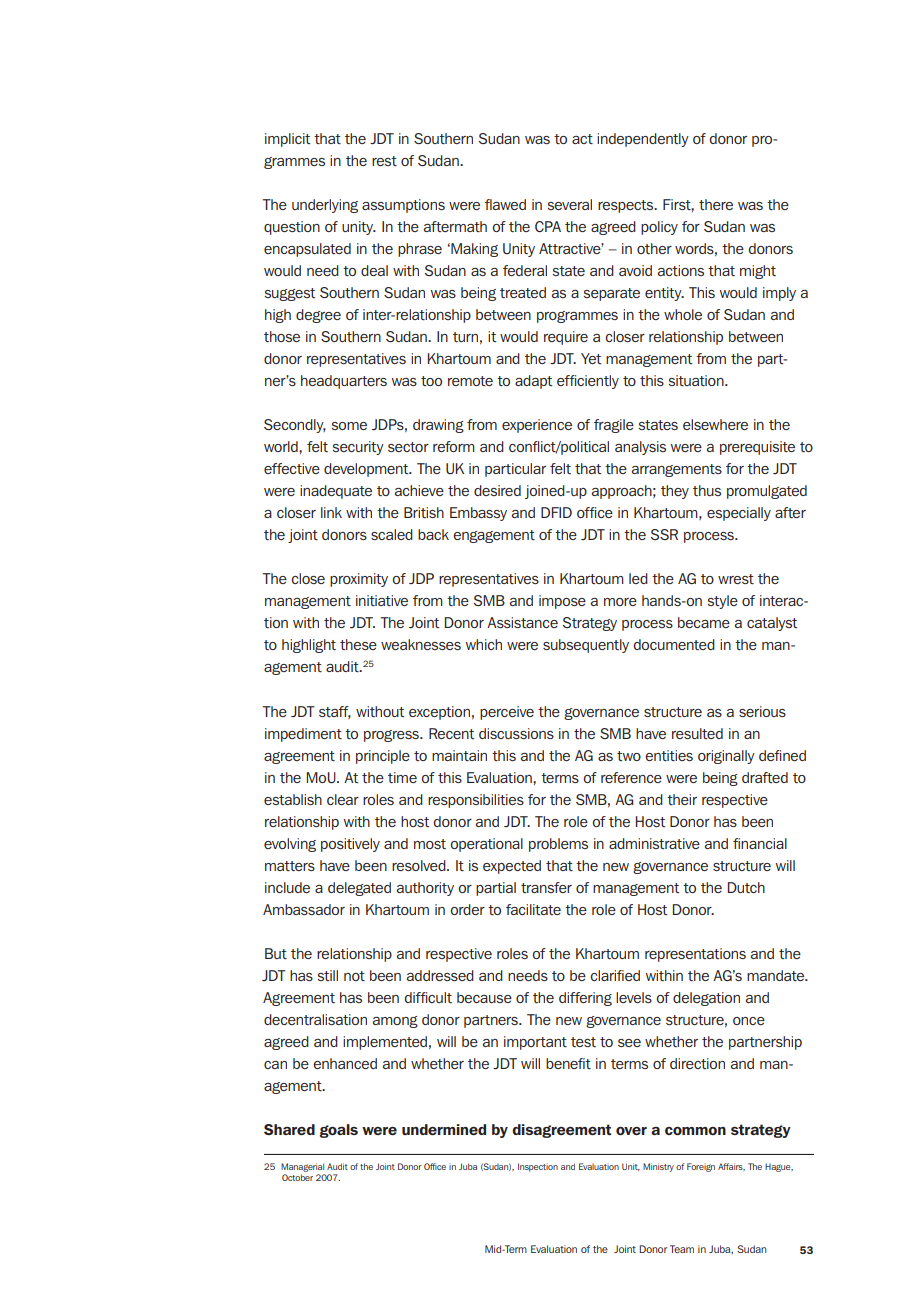 This screenshot has width=924, height=1308. What do you see at coordinates (505, 204) in the screenshot?
I see `flawed` at bounding box center [505, 204].
